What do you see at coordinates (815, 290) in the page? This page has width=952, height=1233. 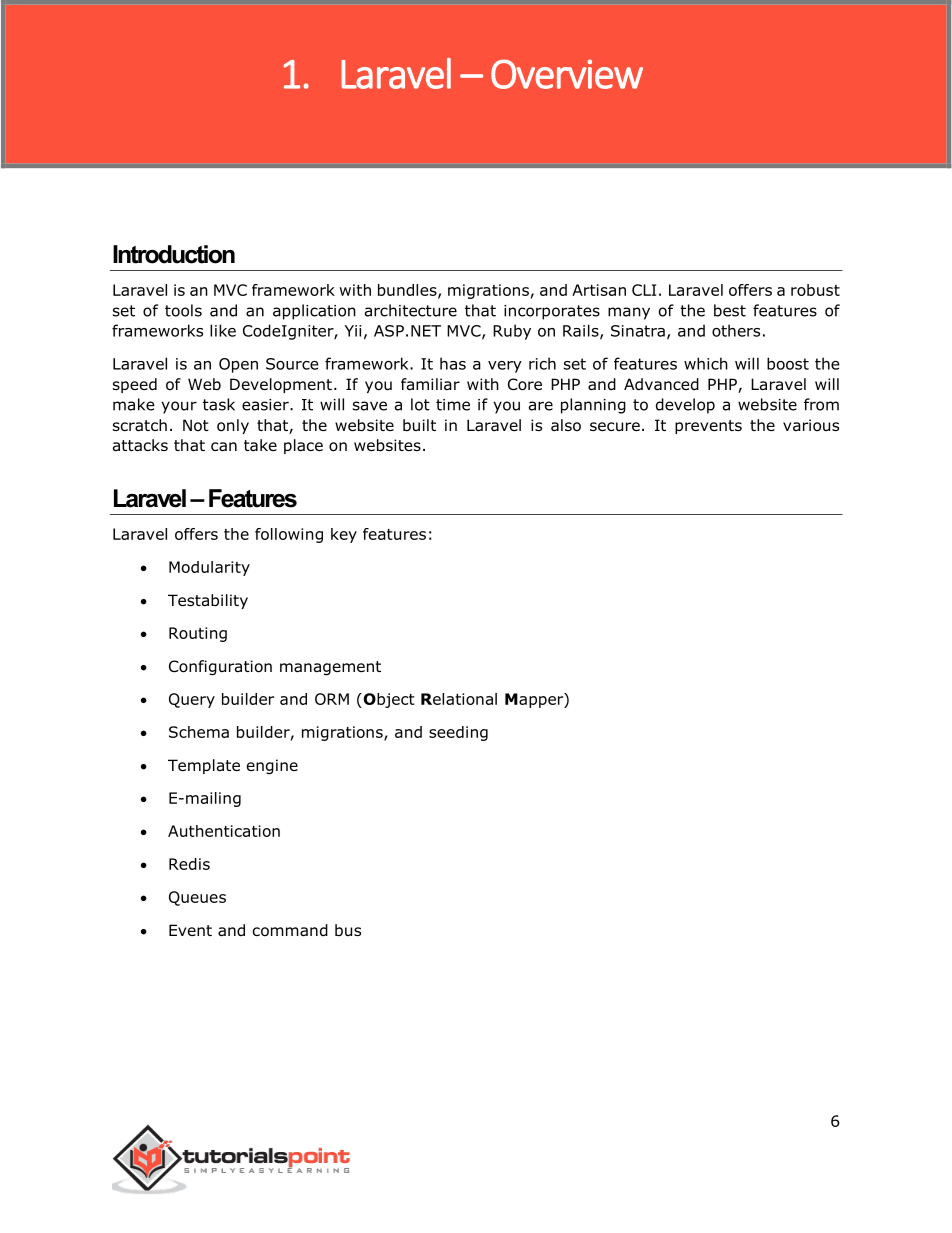 I see `robust` at bounding box center [815, 290].
